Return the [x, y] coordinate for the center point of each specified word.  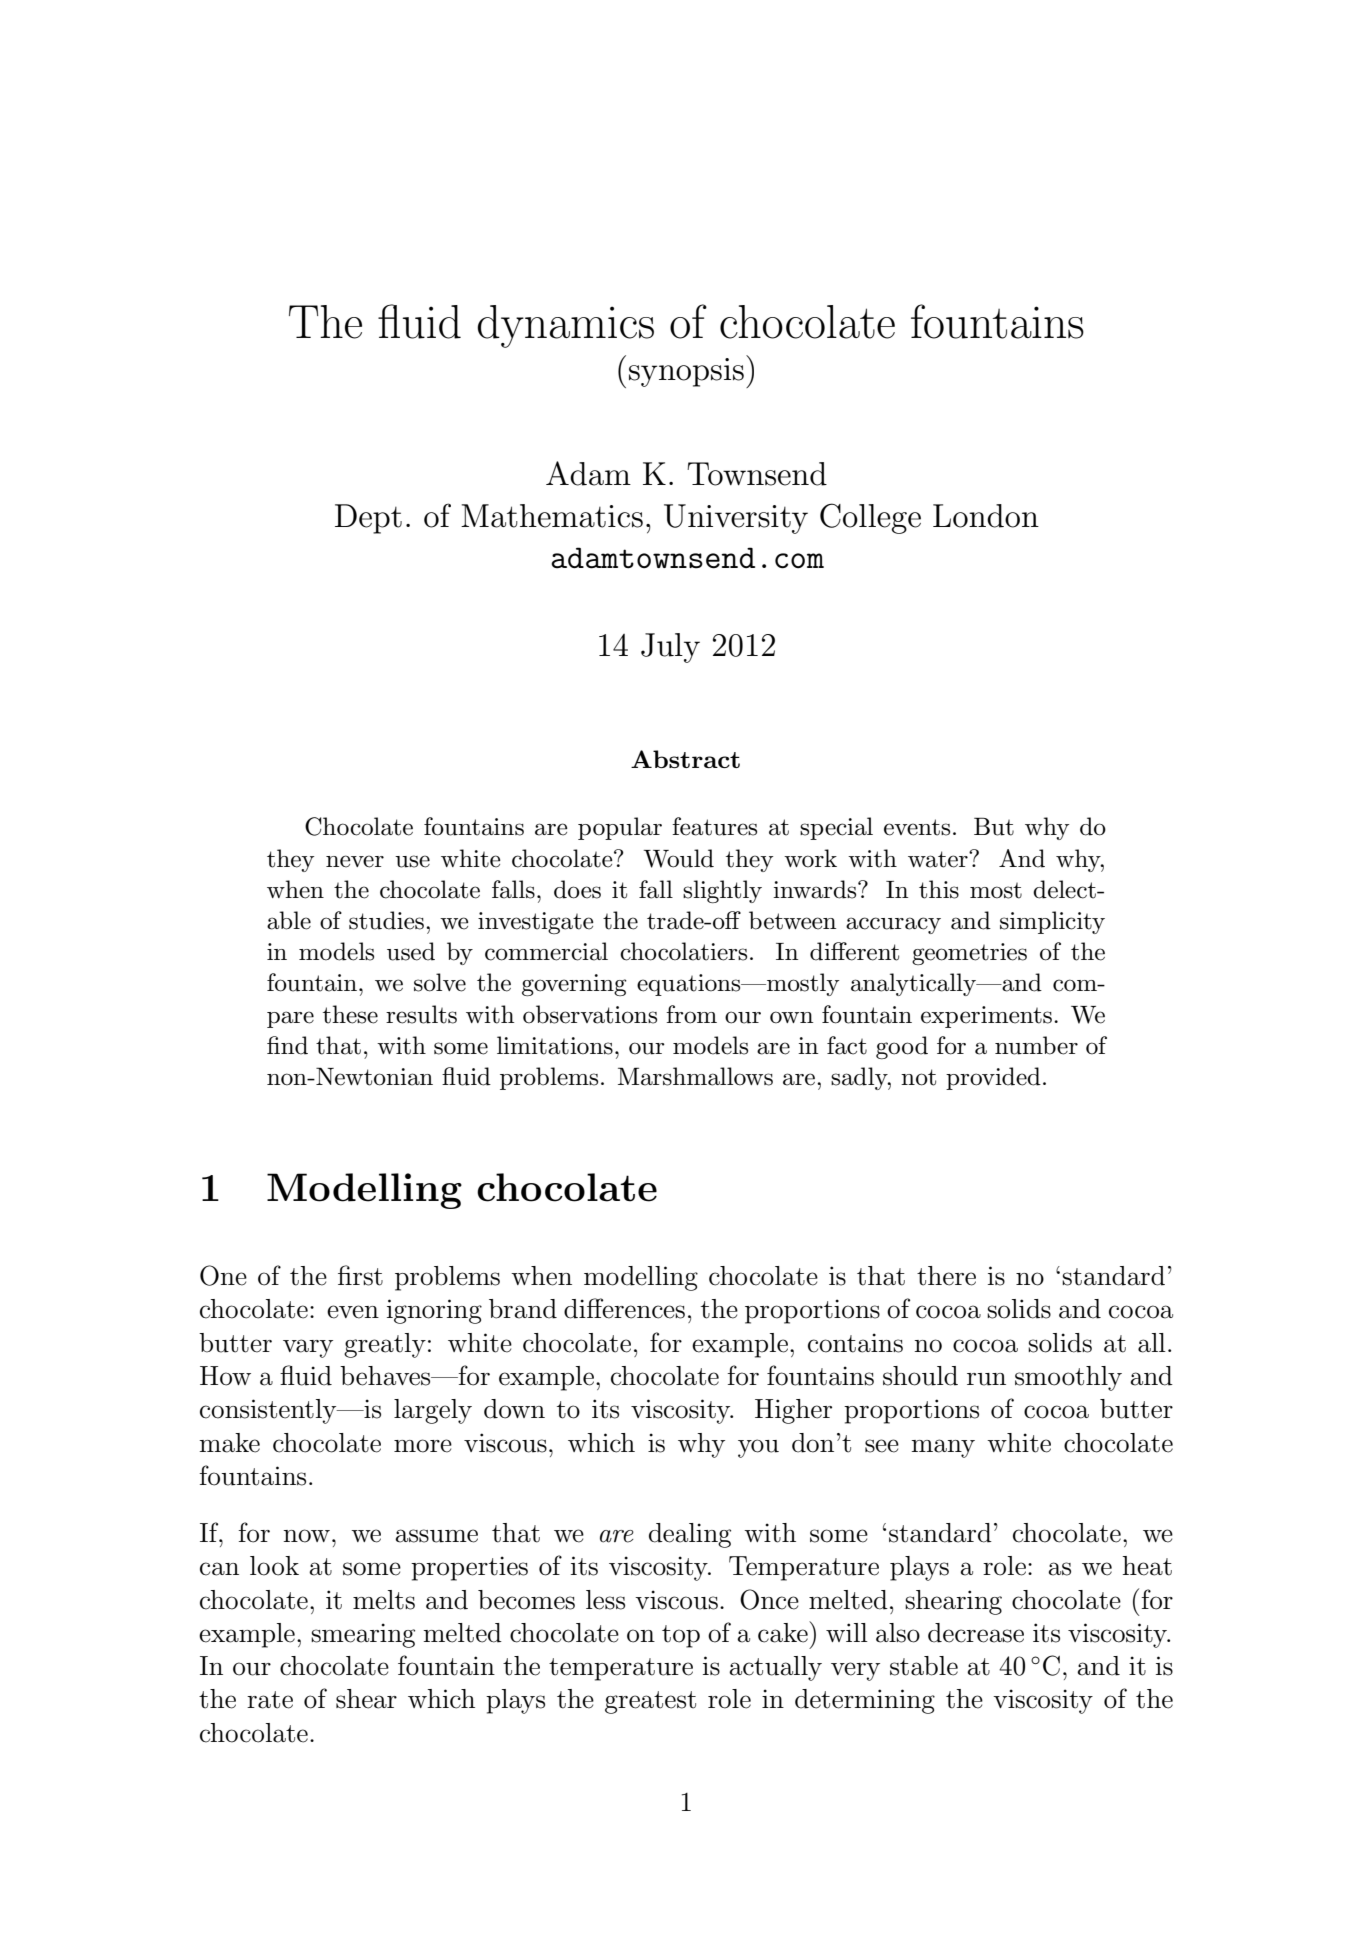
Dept [368, 519]
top [681, 1636]
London [986, 516]
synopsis [686, 372]
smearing [363, 1635]
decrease [976, 1633]
